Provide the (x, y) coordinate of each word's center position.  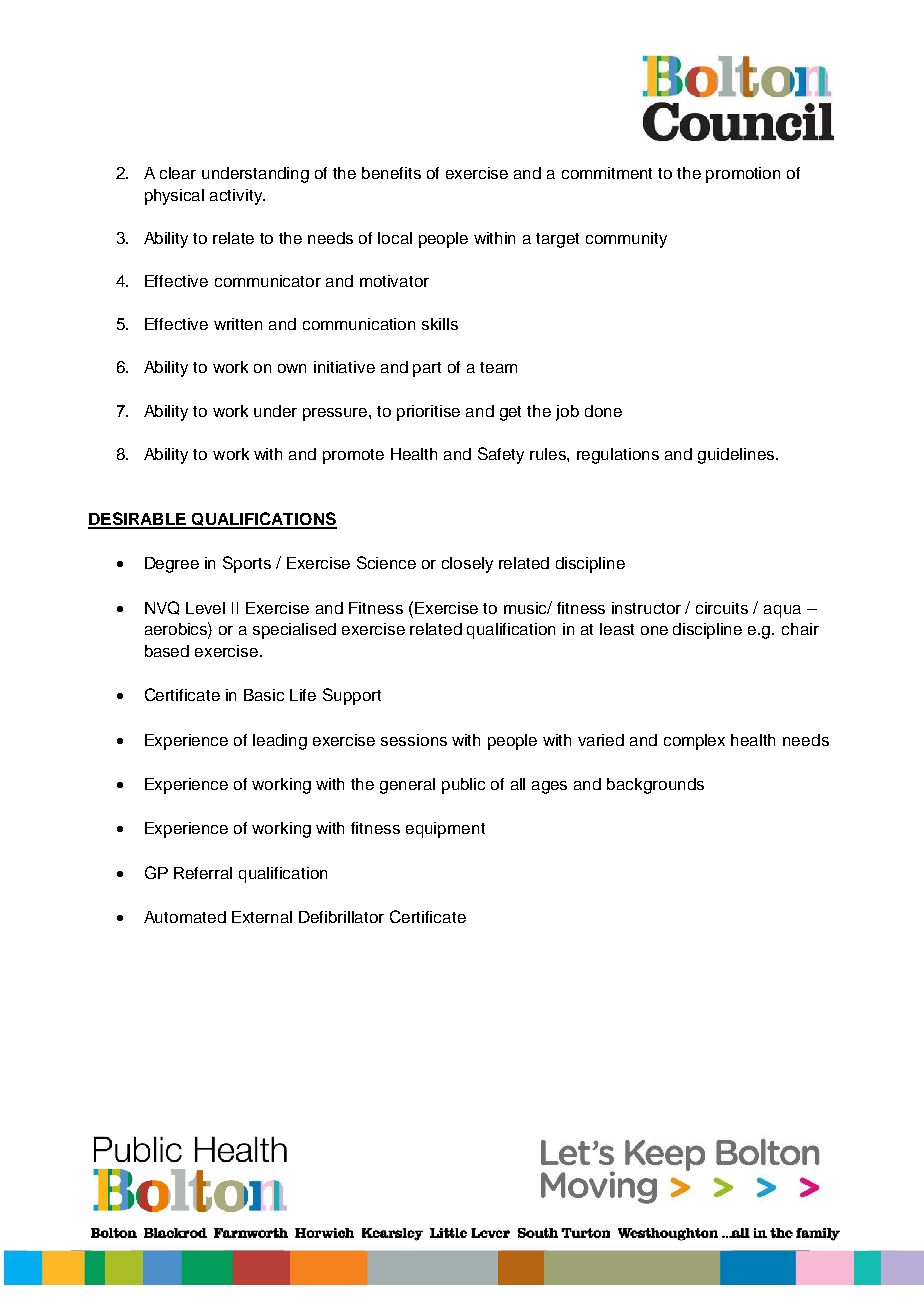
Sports (247, 564)
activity (237, 197)
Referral (203, 873)
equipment (445, 830)
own (292, 368)
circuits (722, 608)
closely (467, 565)
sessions (414, 740)
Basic (264, 695)
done (603, 411)
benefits (391, 173)
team (498, 367)
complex (694, 742)
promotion (743, 175)
